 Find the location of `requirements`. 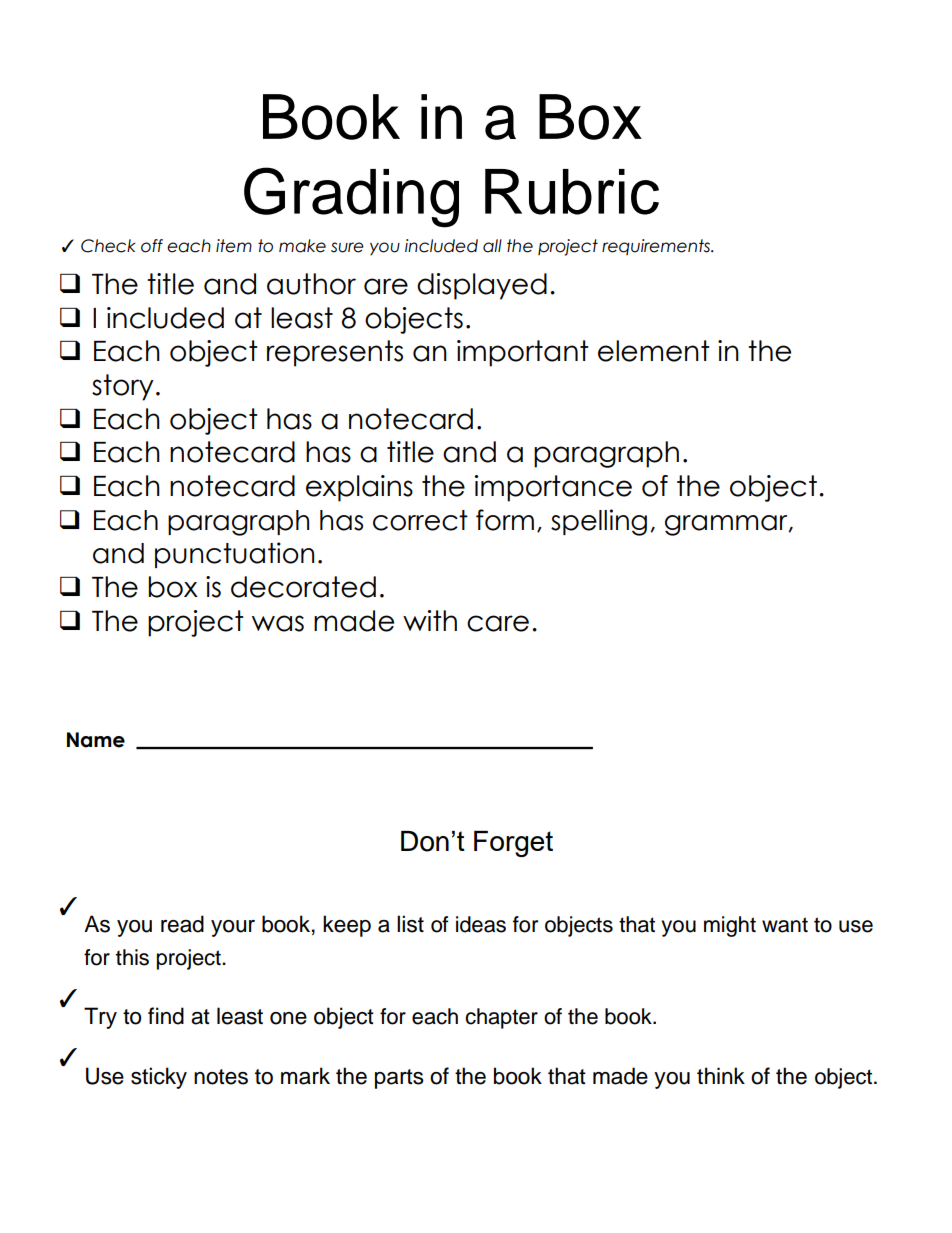

requirements is located at coordinates (657, 247).
